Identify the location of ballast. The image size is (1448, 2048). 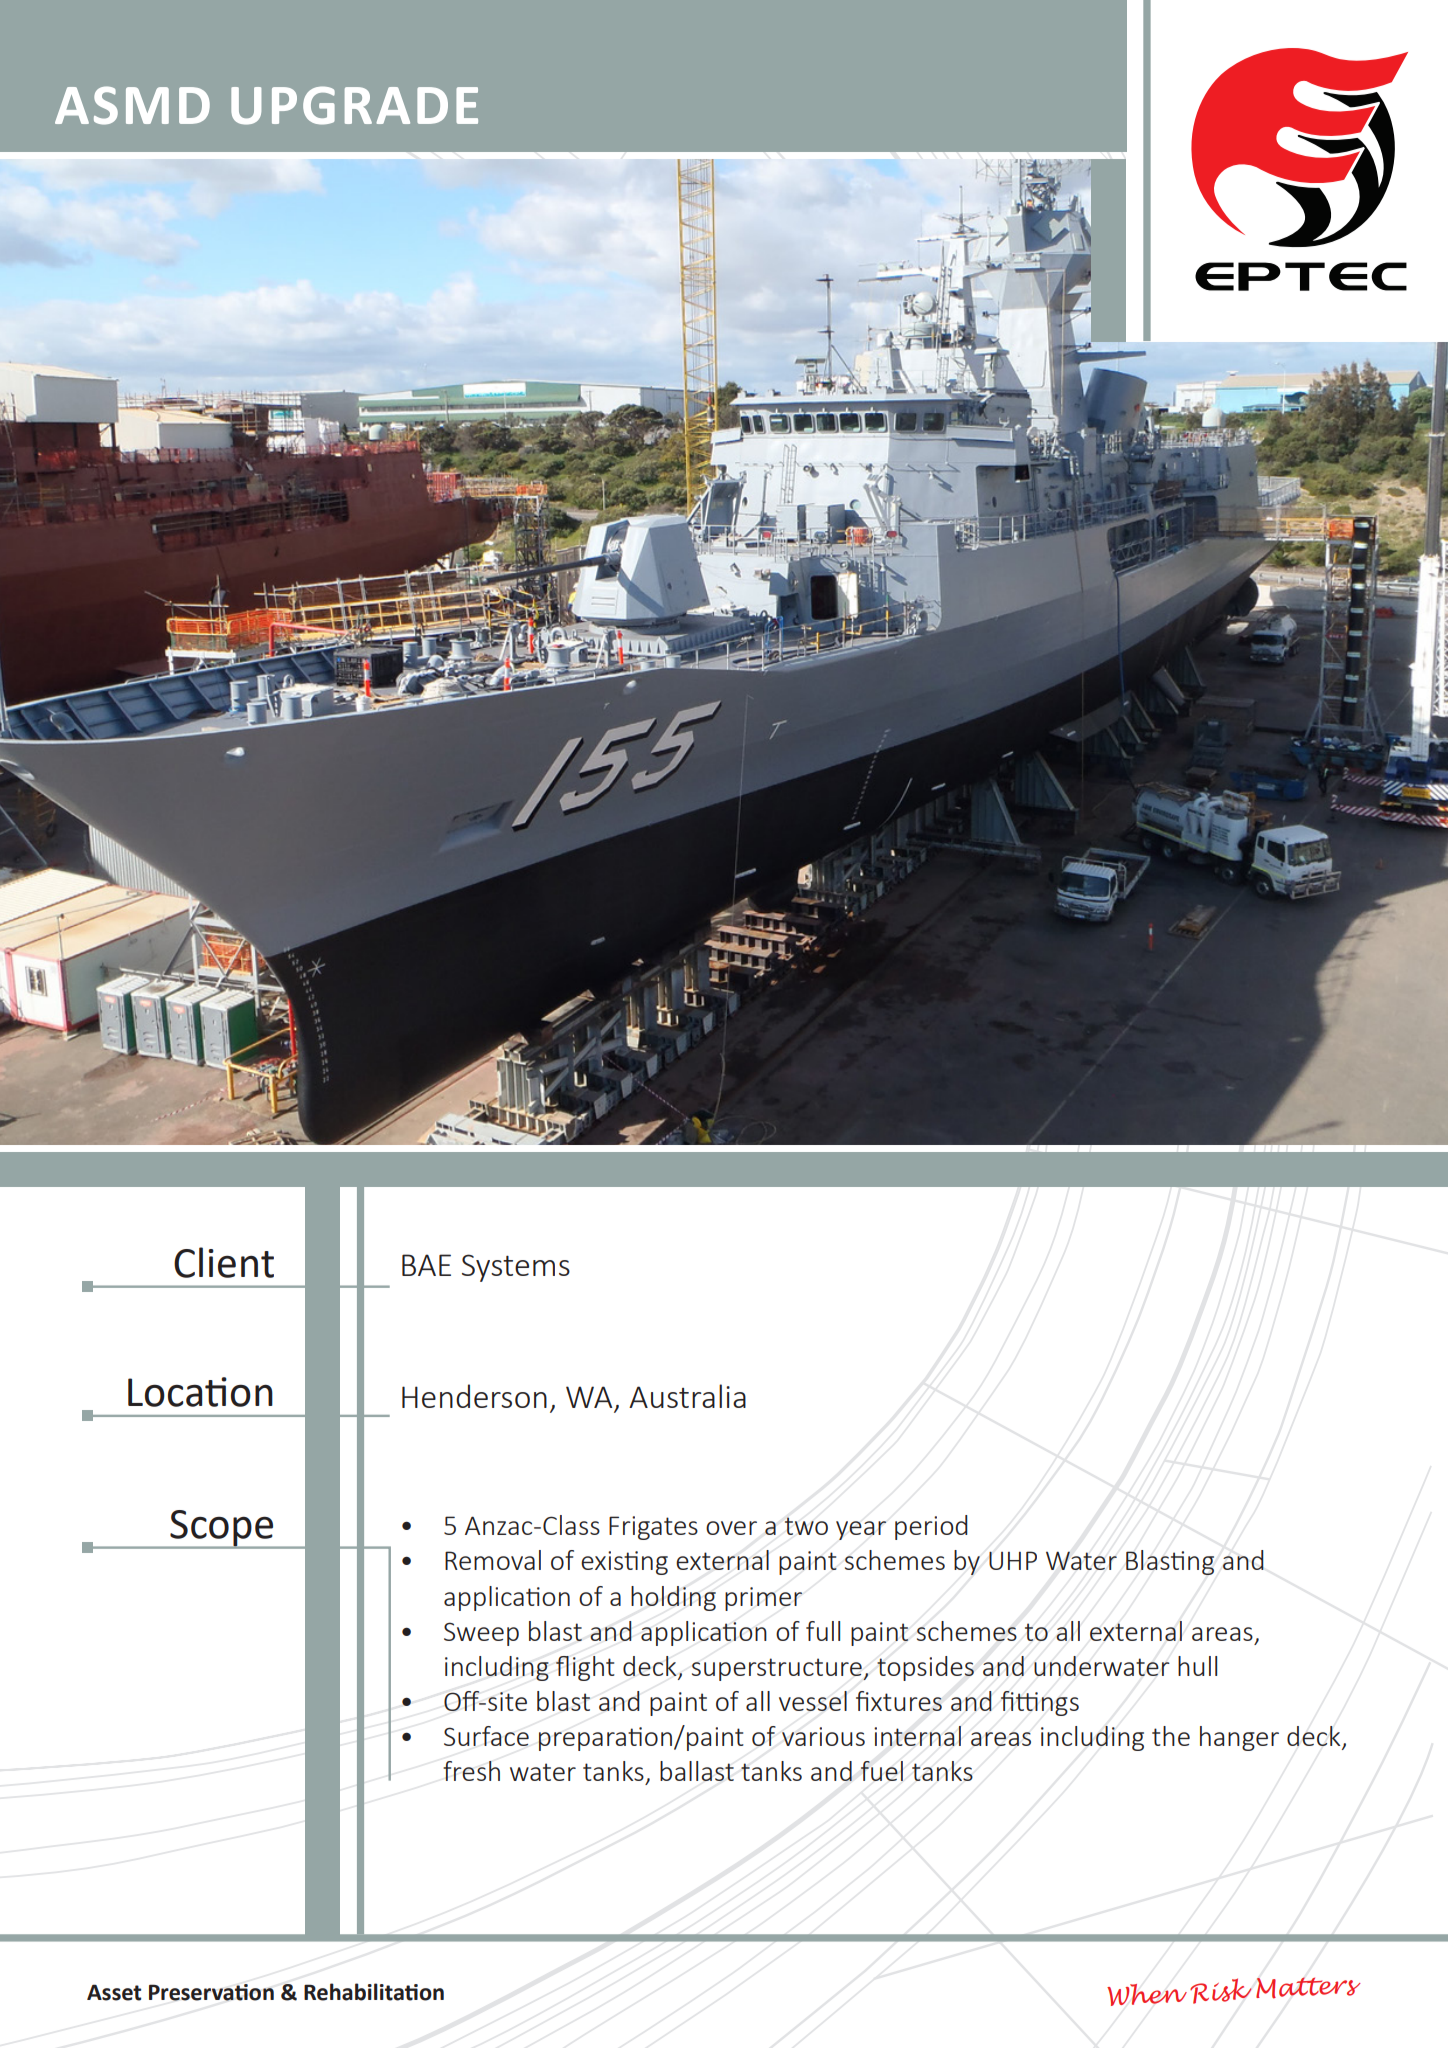
(697, 1771).
